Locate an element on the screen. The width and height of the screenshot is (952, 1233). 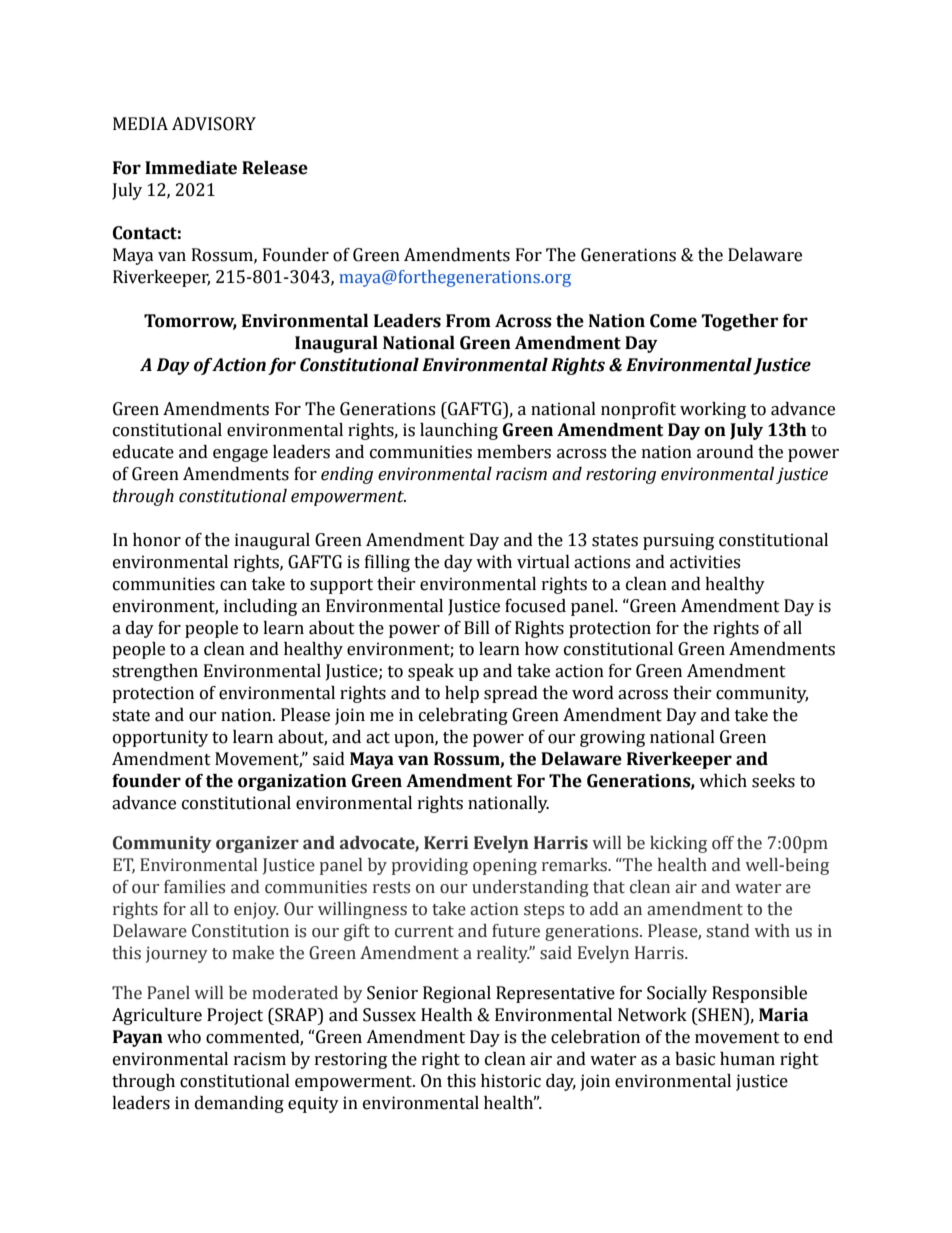
which is located at coordinates (723, 781).
